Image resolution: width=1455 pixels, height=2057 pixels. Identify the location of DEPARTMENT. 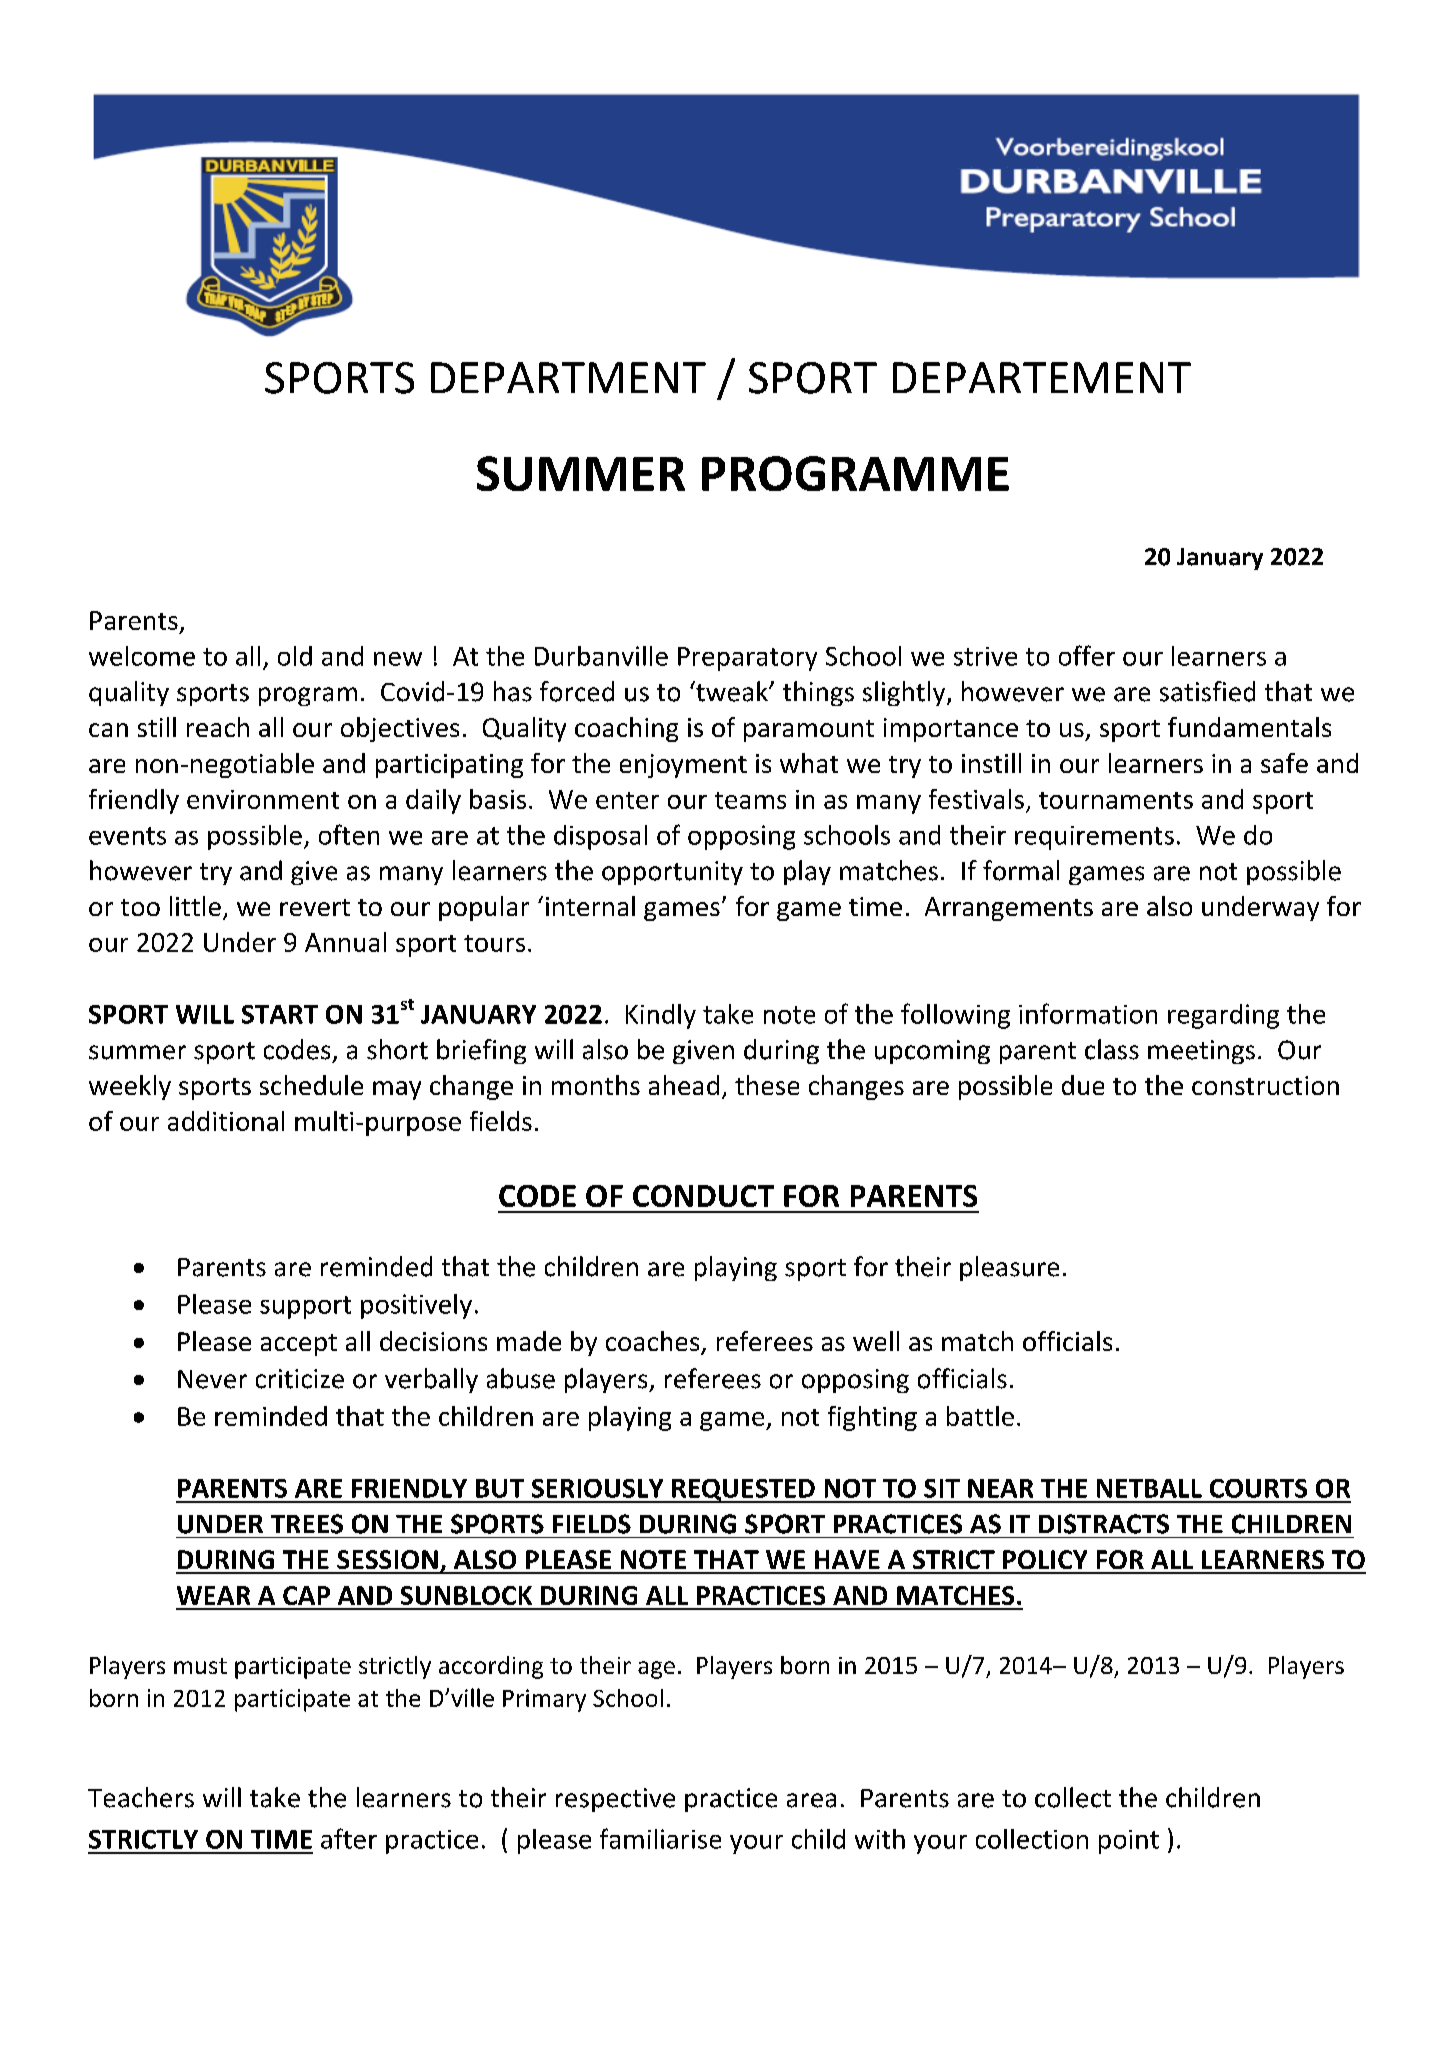
(568, 377).
